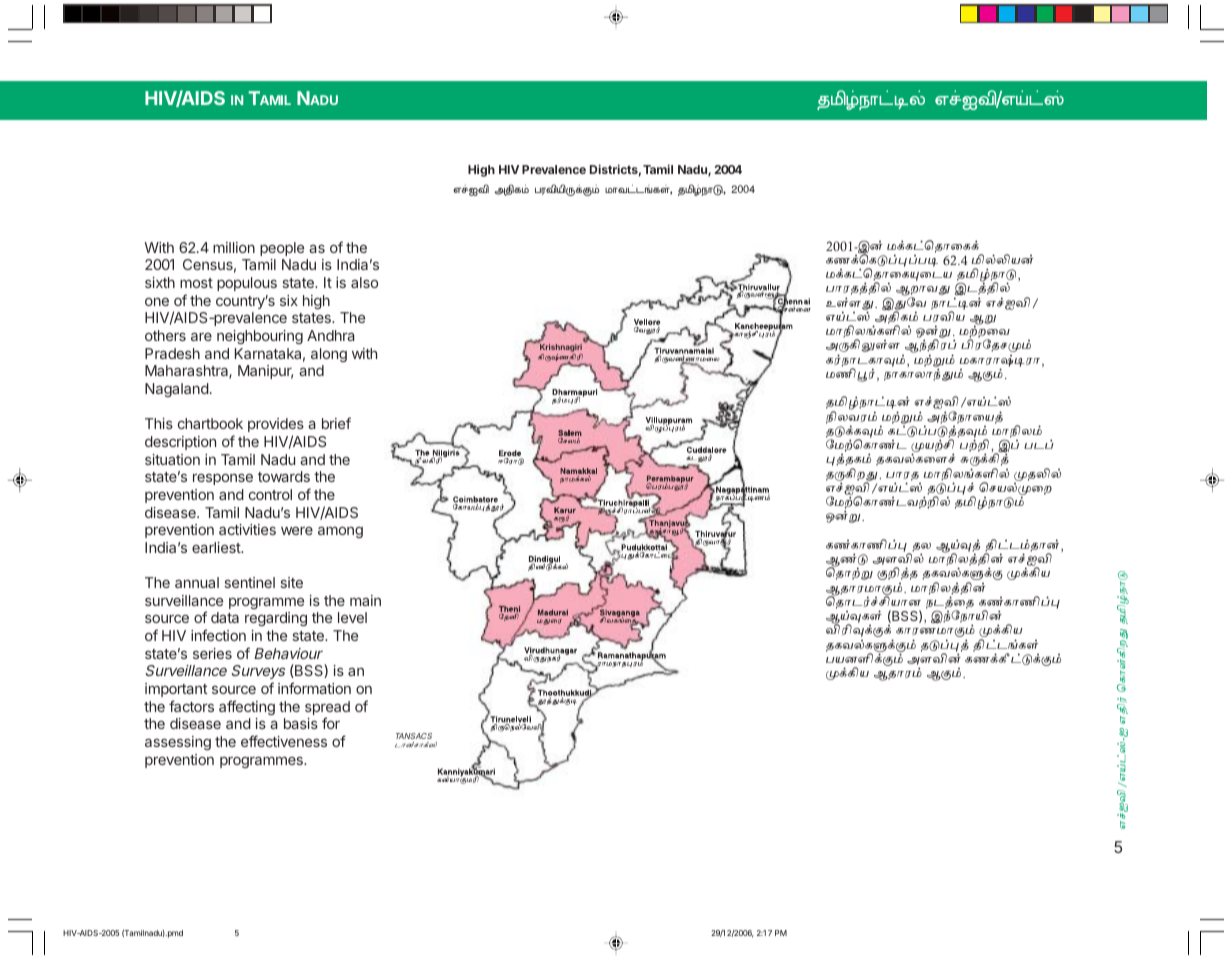 The height and width of the screenshot is (961, 1232). Describe the element at coordinates (172, 459) in the screenshot. I see `situation` at that location.
